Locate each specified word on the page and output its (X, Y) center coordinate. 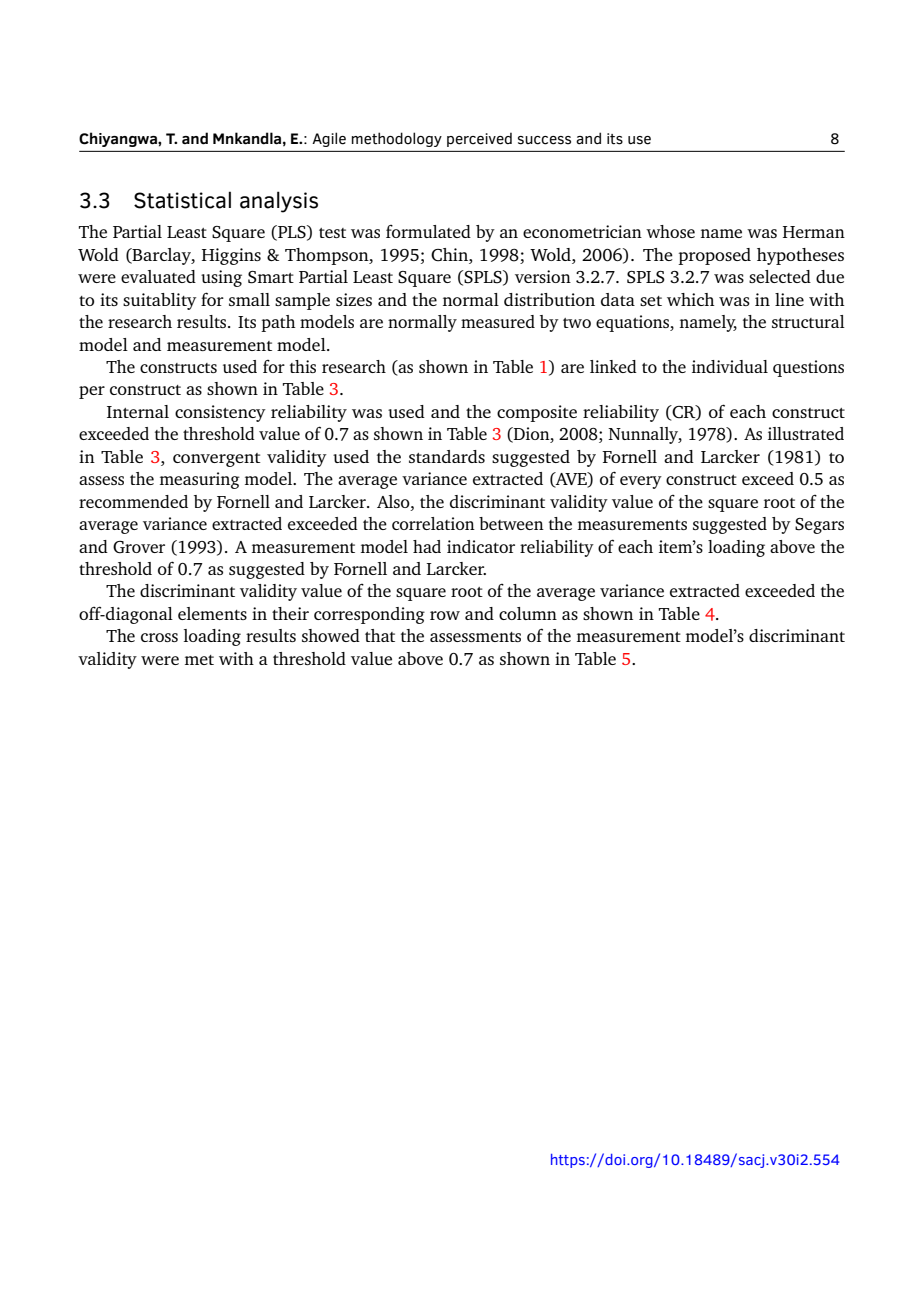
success (544, 140)
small (249, 299)
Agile (329, 140)
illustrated (806, 433)
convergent (217, 460)
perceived (479, 140)
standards (447, 456)
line (789, 299)
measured (498, 321)
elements (212, 613)
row (445, 615)
